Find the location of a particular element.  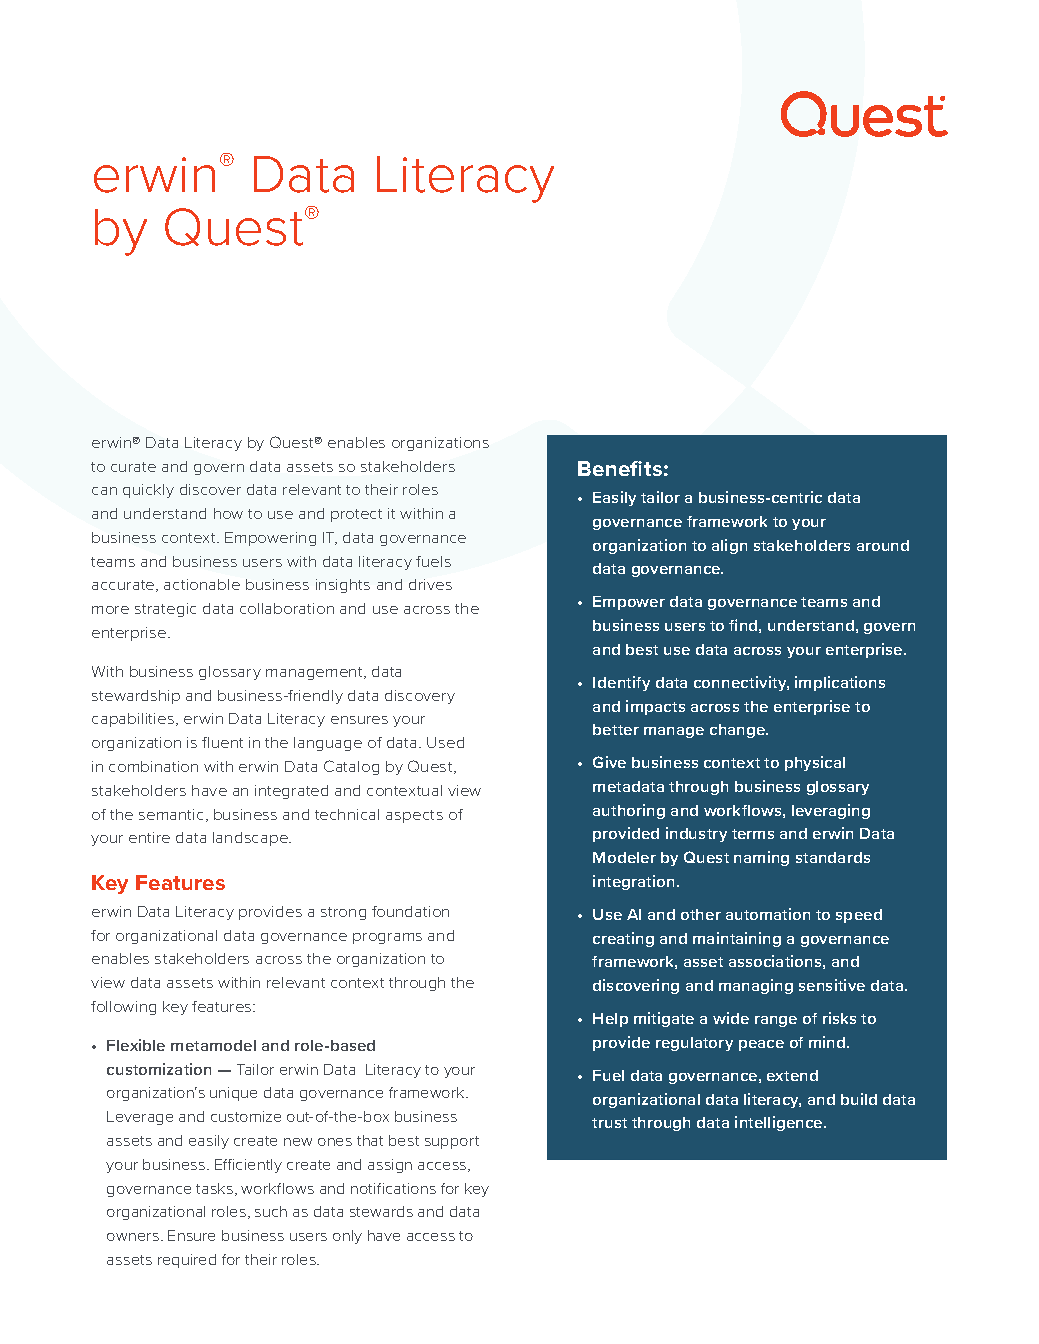

protect is located at coordinates (356, 515).
